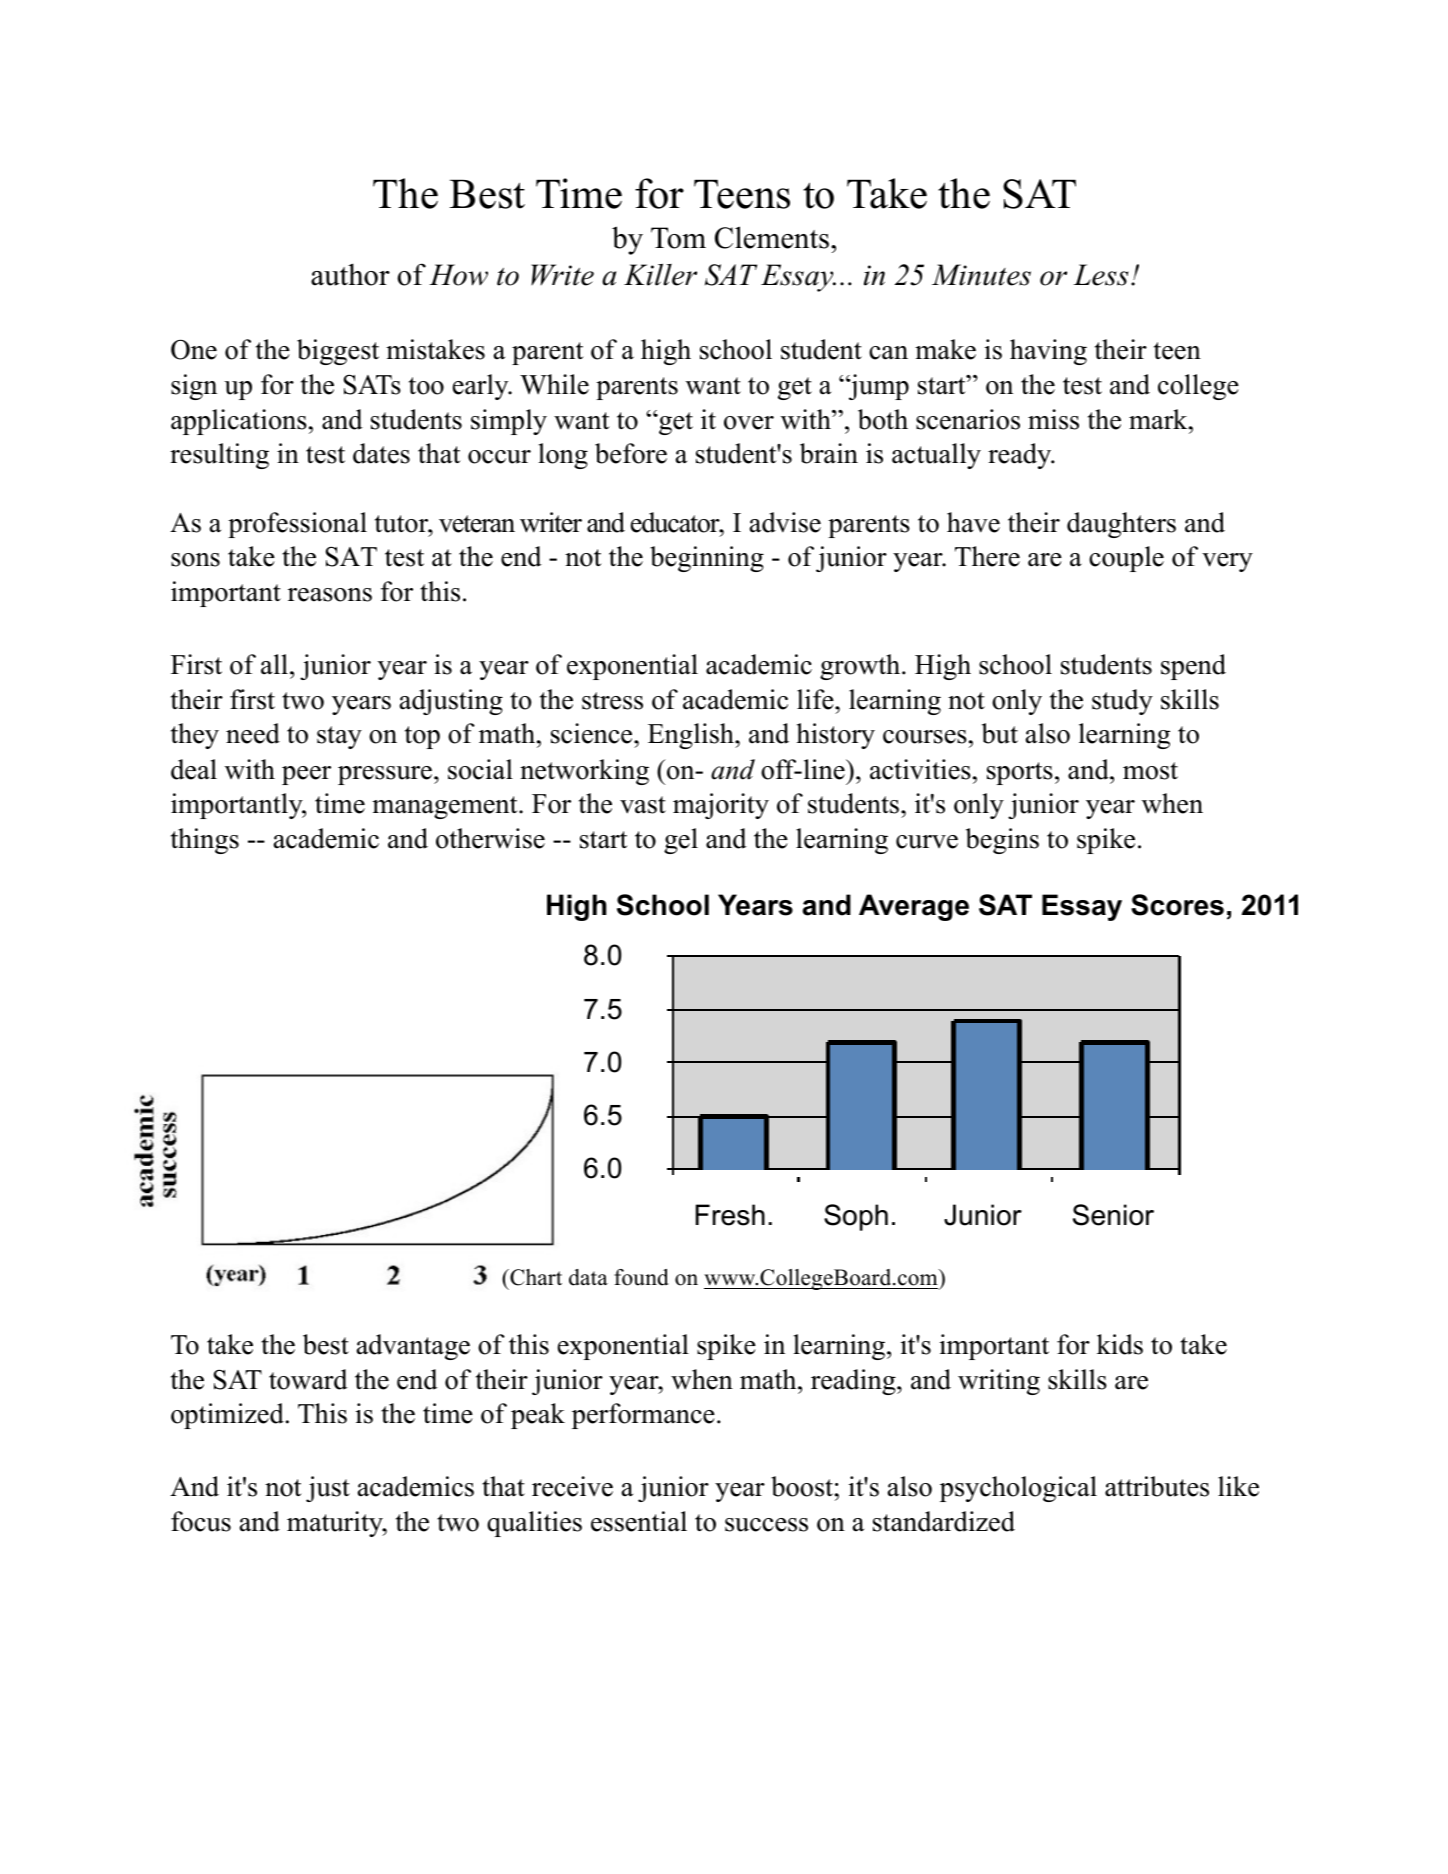 This screenshot has width=1448, height=1874. What do you see at coordinates (1157, 1486) in the screenshot?
I see `attributes` at bounding box center [1157, 1486].
